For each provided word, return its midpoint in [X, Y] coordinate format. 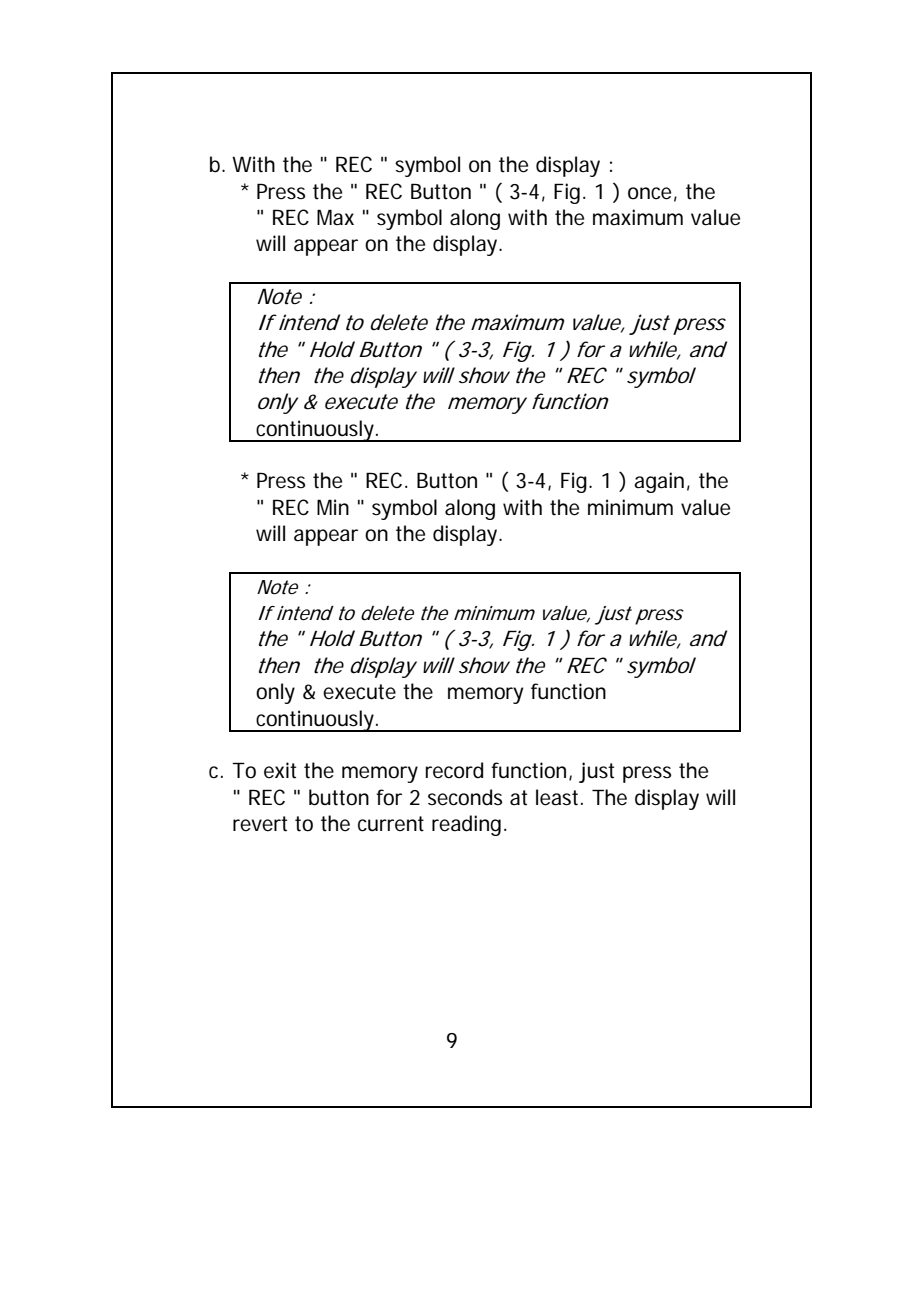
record [454, 770]
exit [280, 770]
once [652, 194]
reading [469, 825]
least [559, 797]
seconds [465, 797]
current [391, 824]
